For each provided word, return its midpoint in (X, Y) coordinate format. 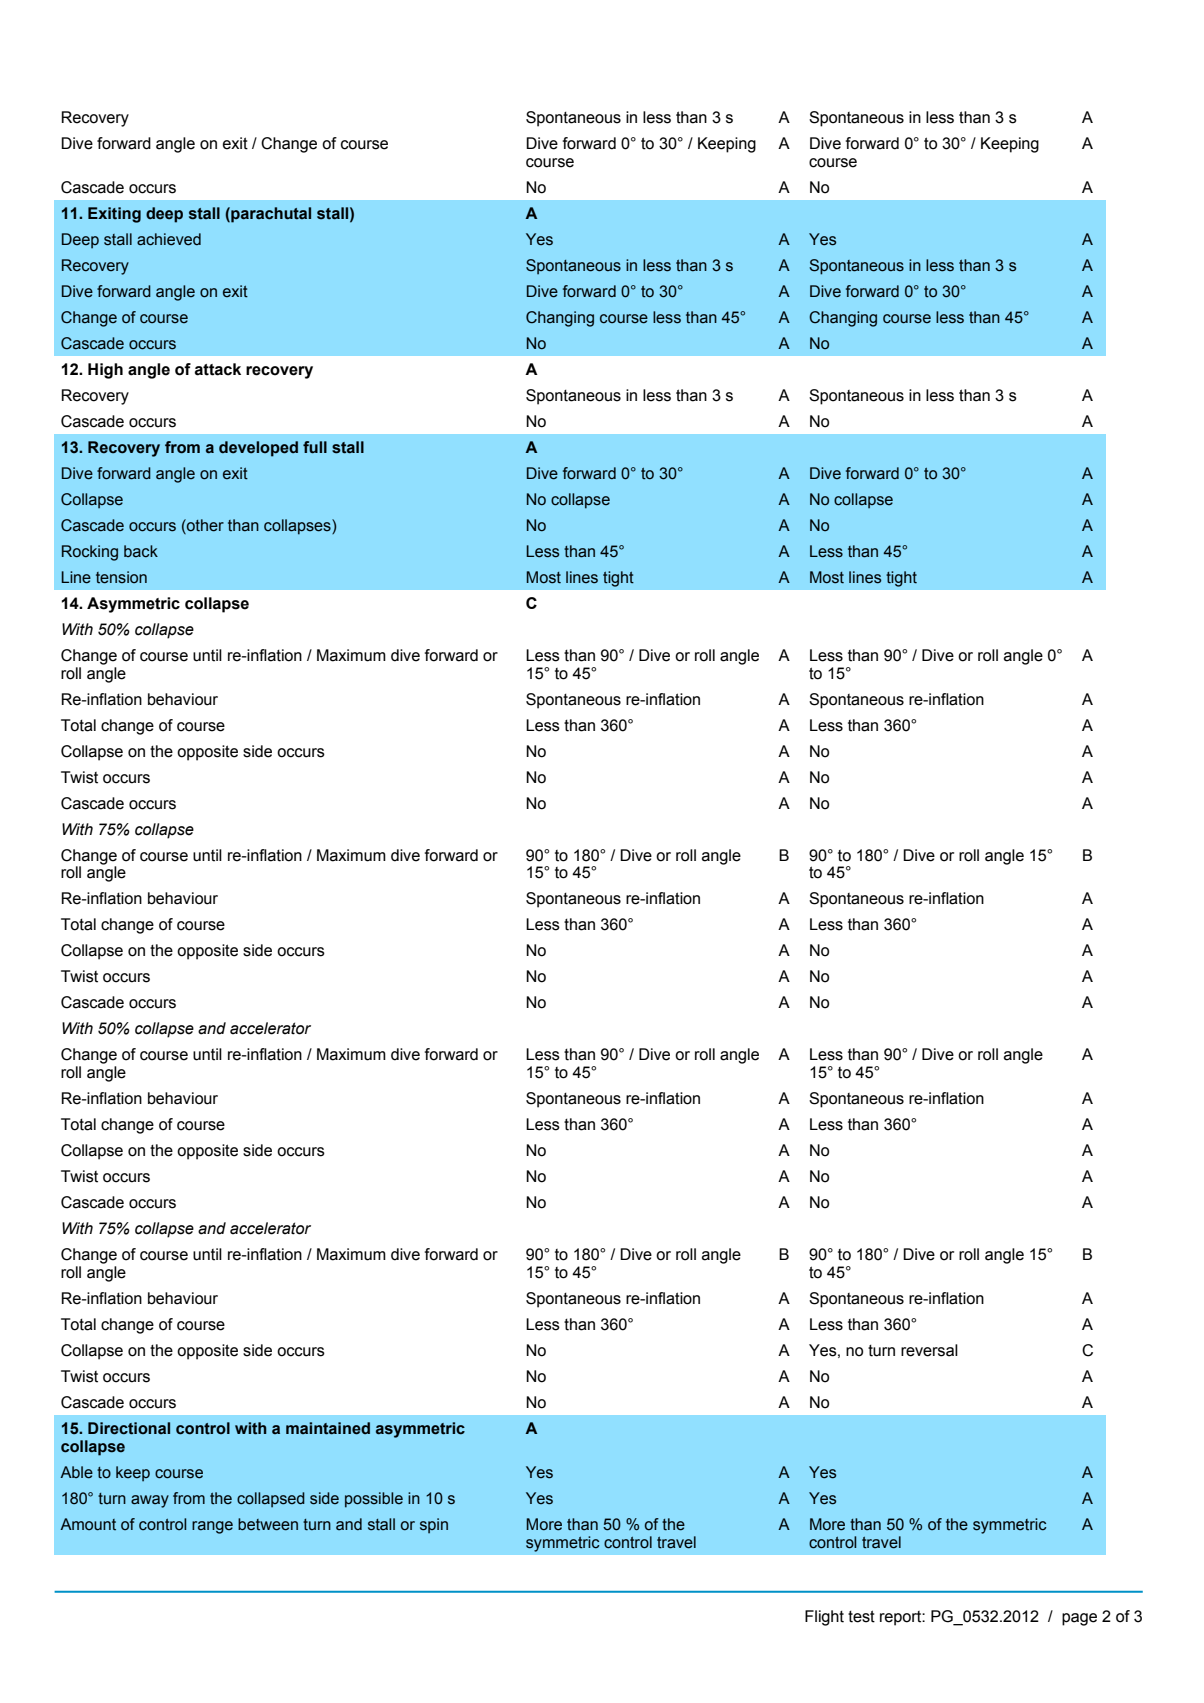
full (315, 447)
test (861, 1616)
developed (258, 449)
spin (434, 1526)
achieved (169, 239)
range (212, 1527)
